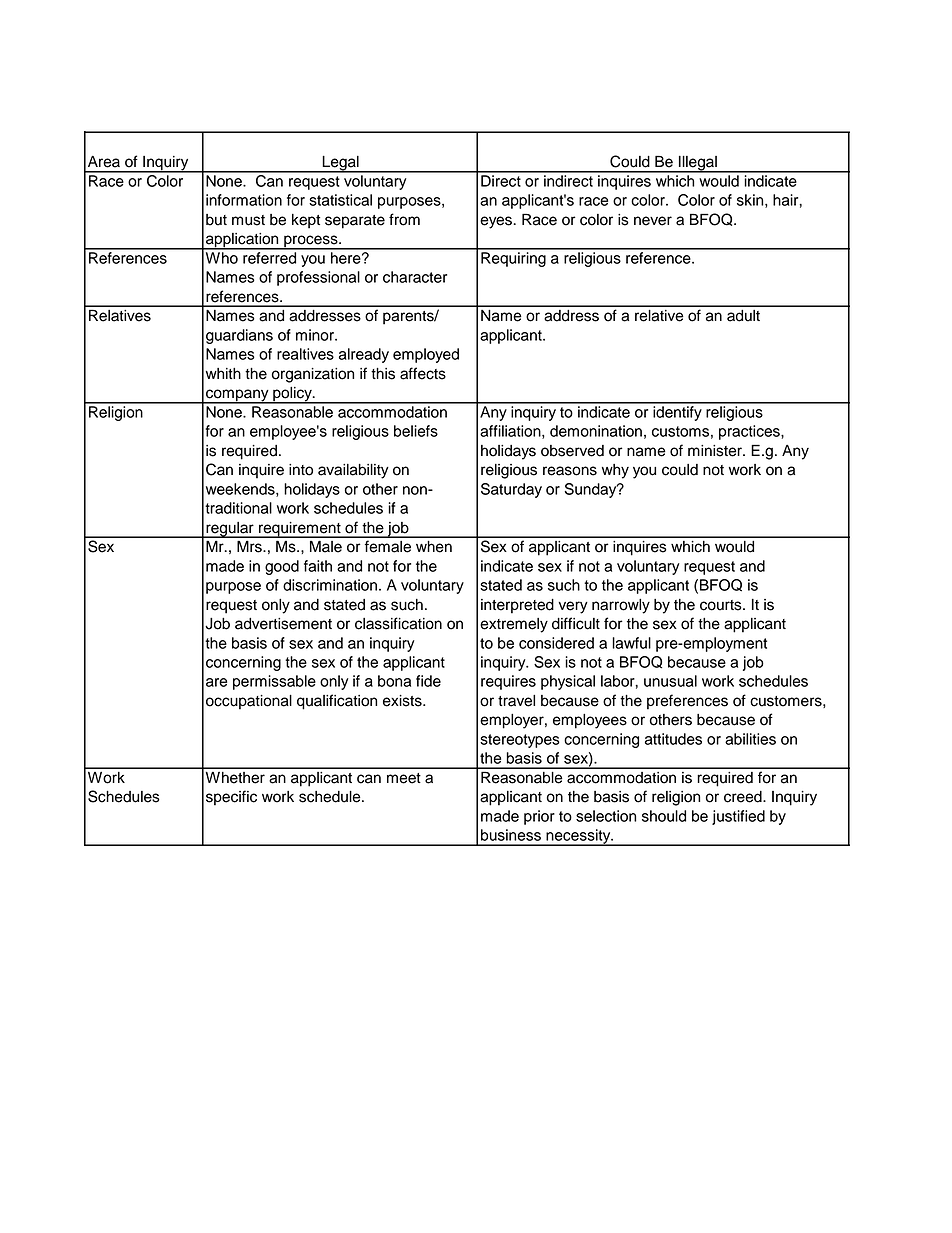  Describe the element at coordinates (653, 221) in the page. I see `never` at that location.
